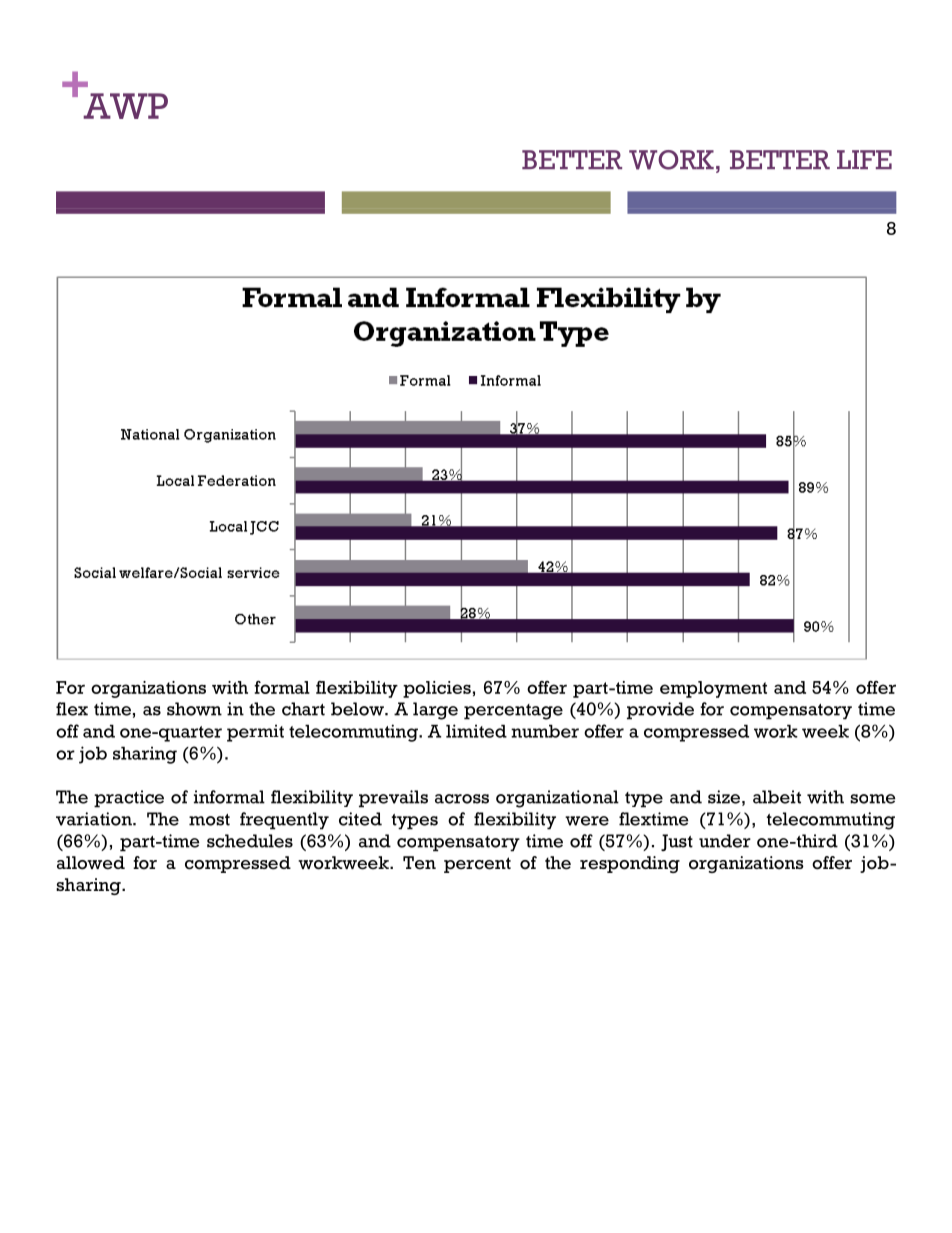 Image resolution: width=952 pixels, height=1233 pixels. I want to click on LIFE, so click(864, 159).
